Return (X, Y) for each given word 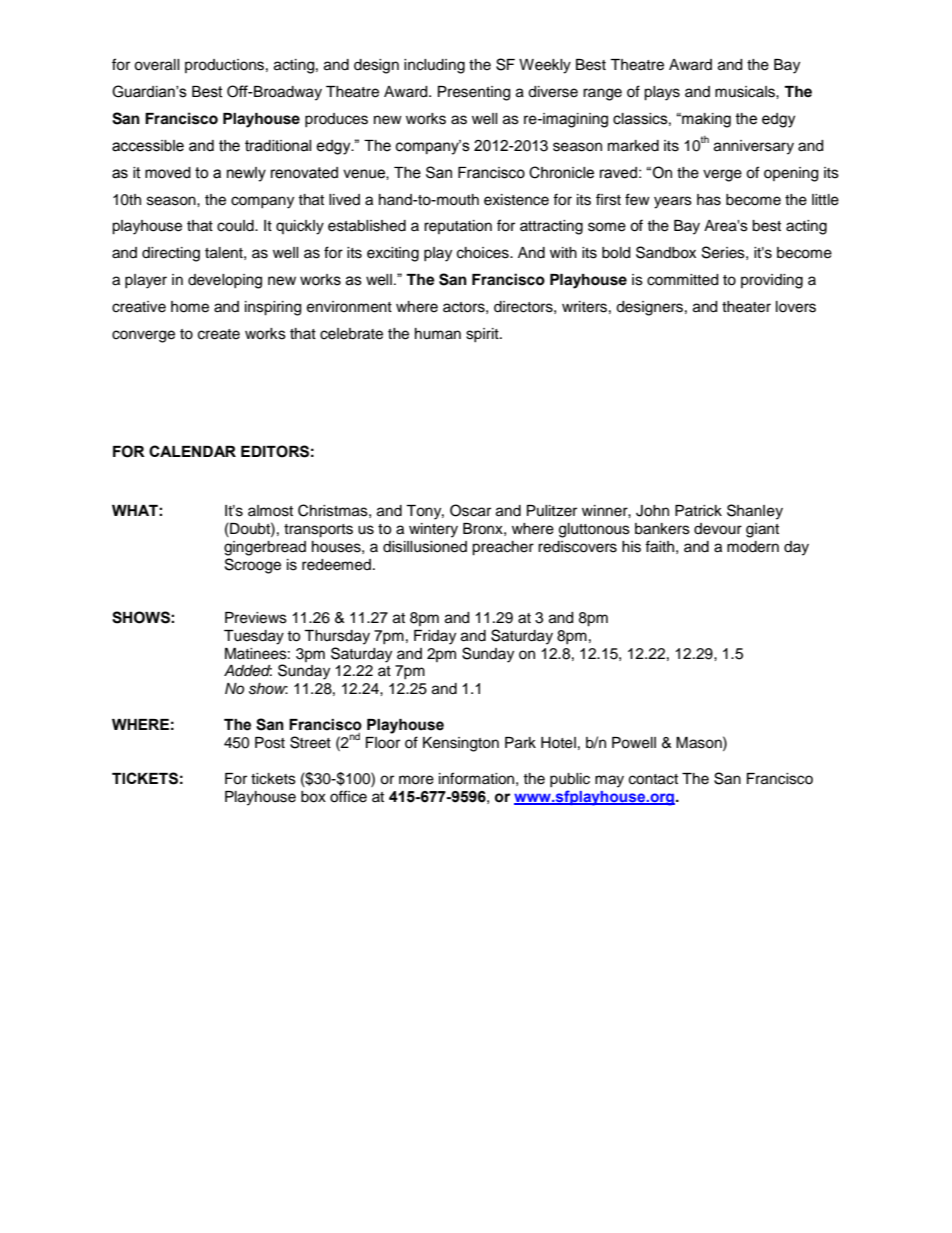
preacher (503, 548)
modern (753, 547)
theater (746, 307)
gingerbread (265, 548)
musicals (746, 92)
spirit (483, 335)
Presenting (474, 93)
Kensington (461, 744)
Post (270, 743)
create (219, 334)
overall (157, 65)
